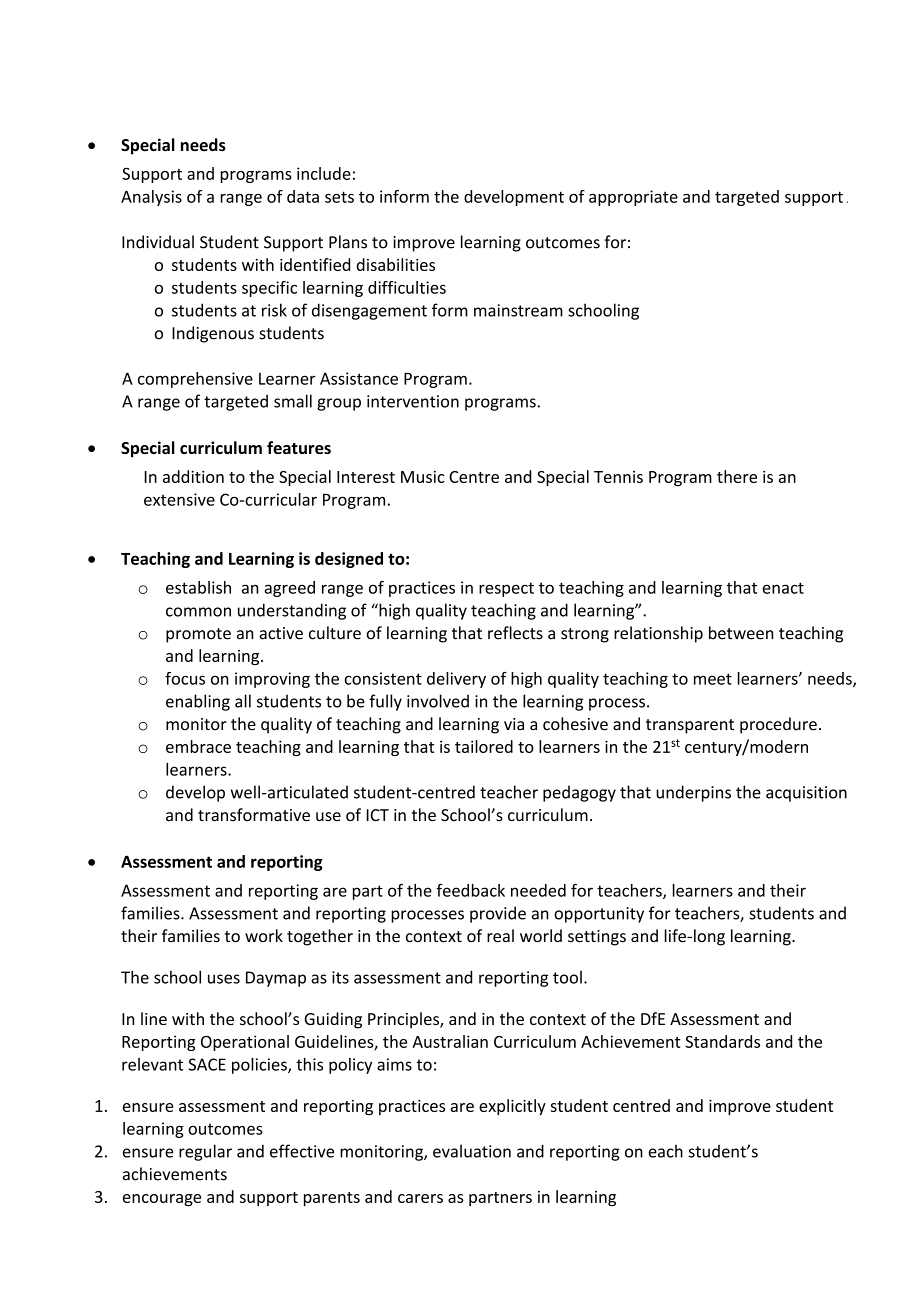 The image size is (924, 1308). What do you see at coordinates (264, 935) in the screenshot?
I see `work` at bounding box center [264, 935].
